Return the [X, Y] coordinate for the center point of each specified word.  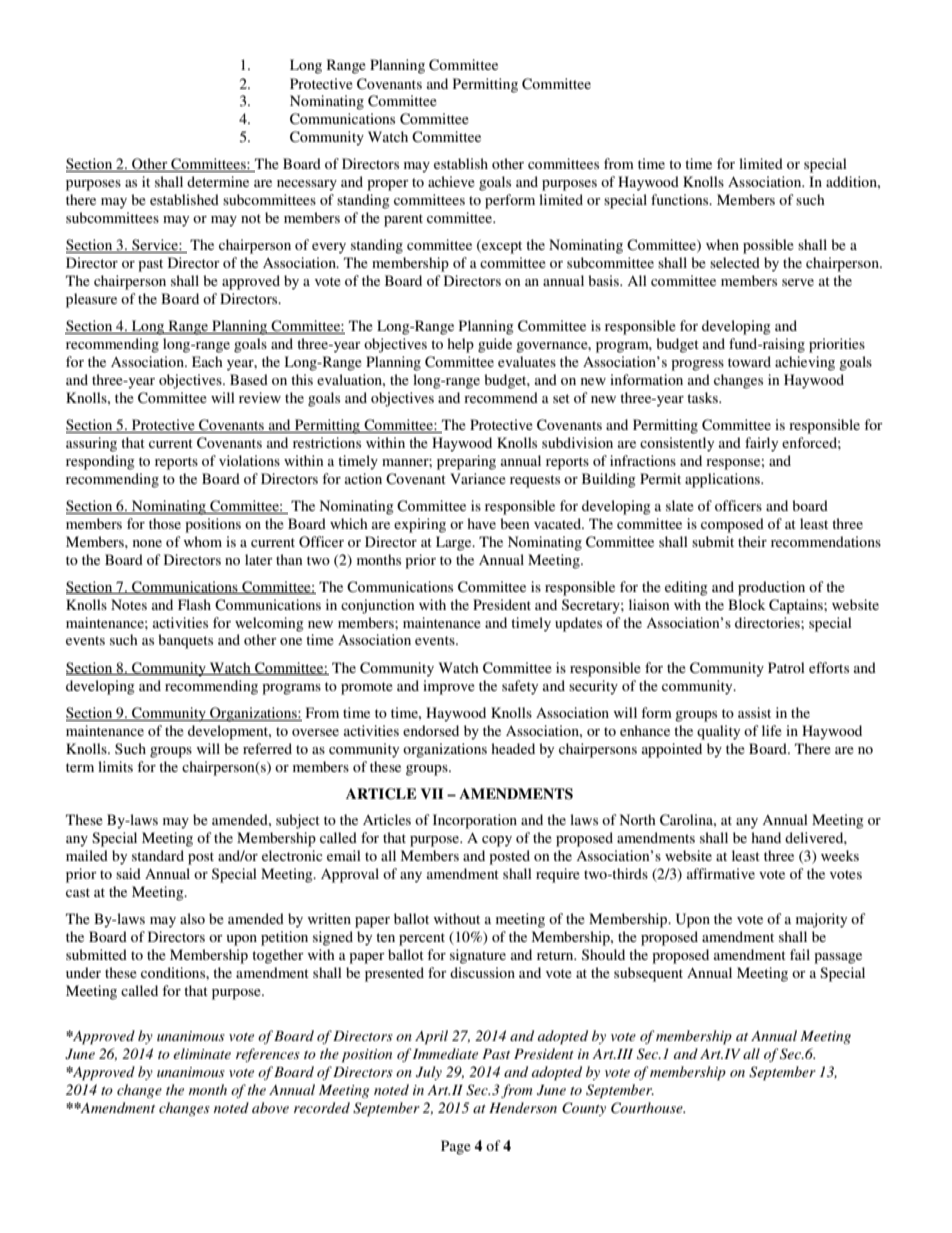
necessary [307, 185]
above [270, 1107]
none [147, 543]
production [771, 588]
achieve [451, 181]
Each [207, 361]
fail [800, 954]
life [772, 730]
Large [455, 543]
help [460, 345]
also [192, 918]
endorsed [431, 730]
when [722, 244]
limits [115, 766]
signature [478, 956]
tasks [703, 397]
